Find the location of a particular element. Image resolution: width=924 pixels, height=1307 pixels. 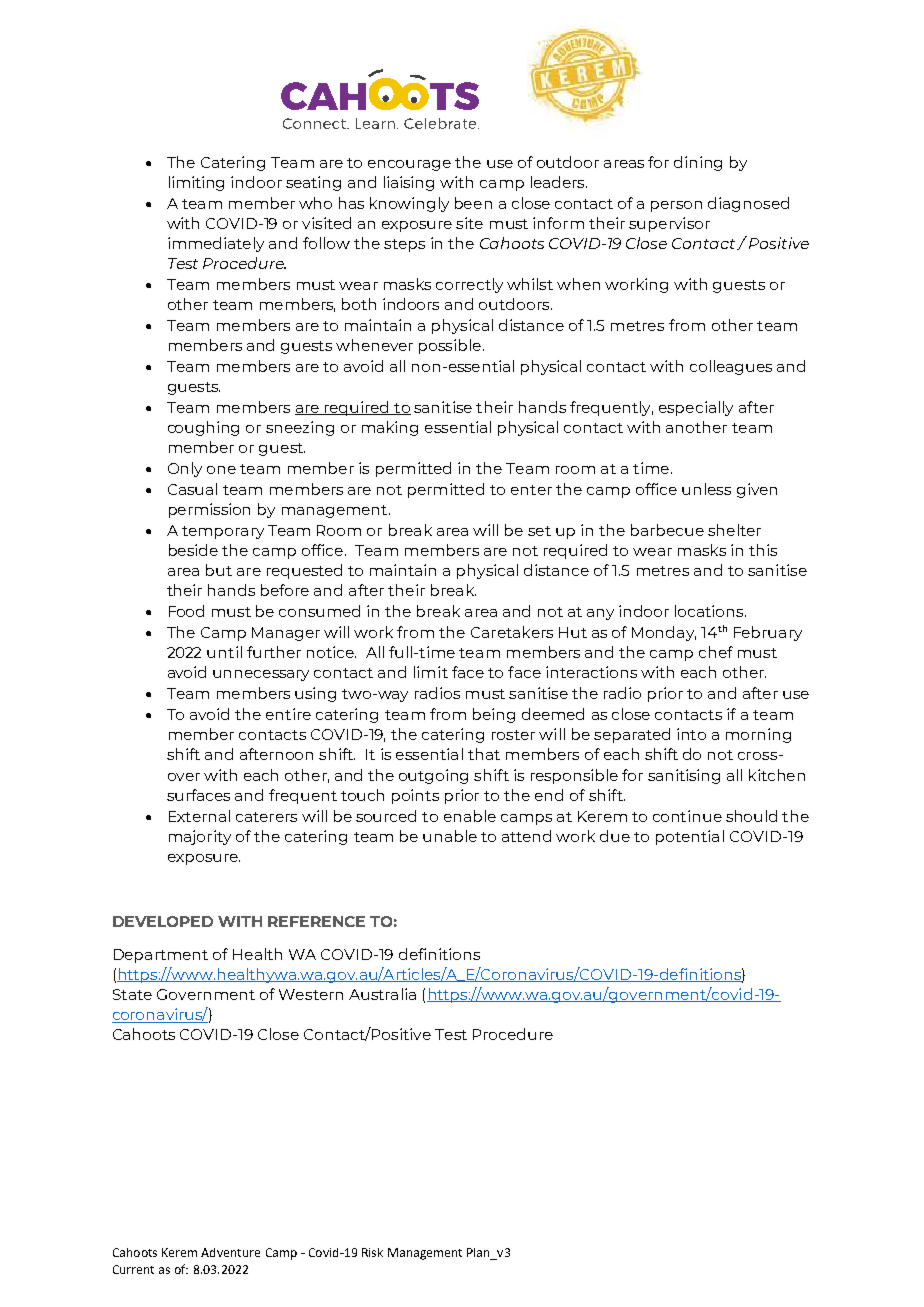

State is located at coordinates (132, 994).
